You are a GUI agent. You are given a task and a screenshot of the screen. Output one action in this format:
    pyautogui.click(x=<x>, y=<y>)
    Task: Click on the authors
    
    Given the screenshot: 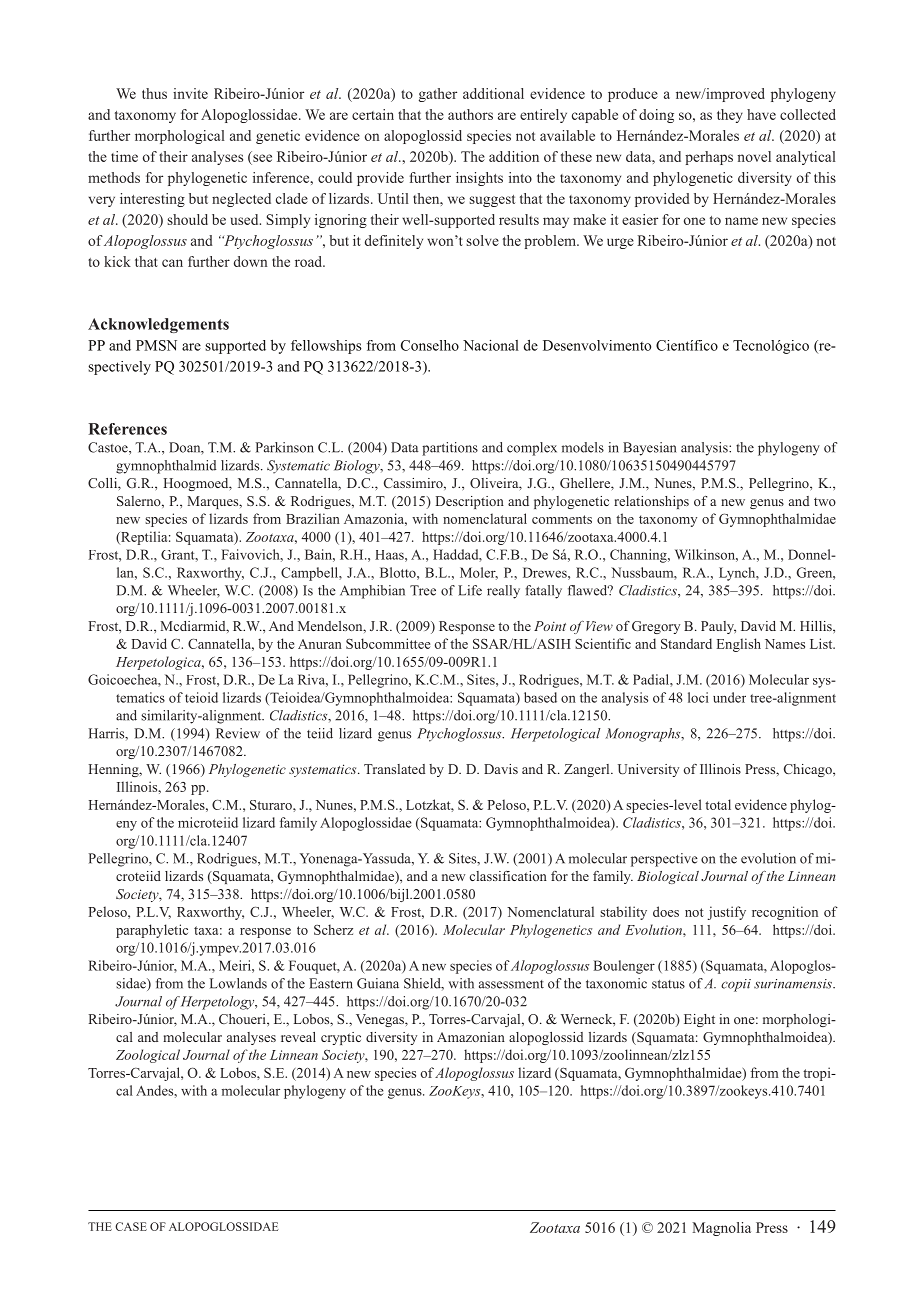 What is the action you would take?
    pyautogui.click(x=470, y=114)
